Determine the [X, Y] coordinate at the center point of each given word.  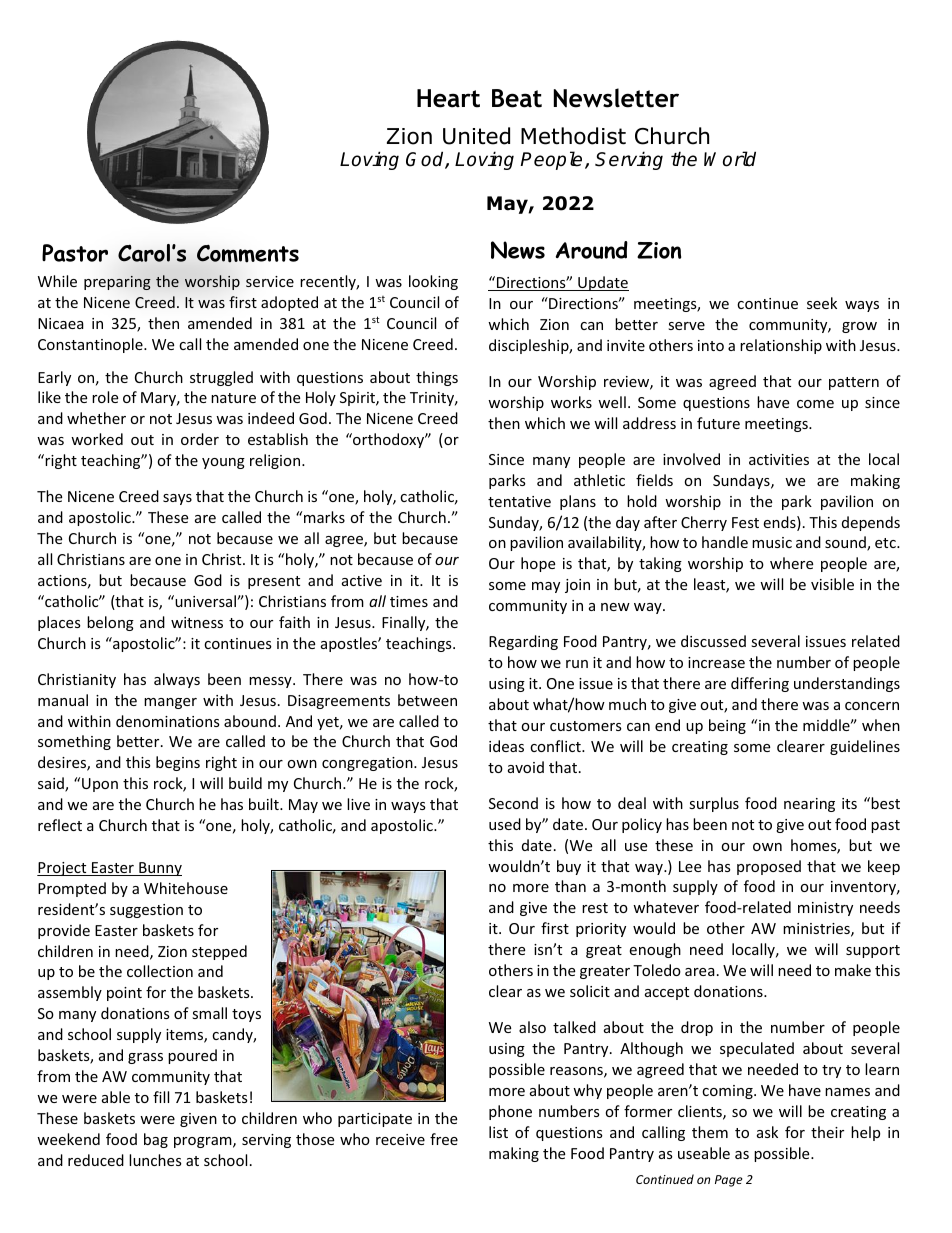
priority [601, 930]
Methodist [573, 136]
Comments [248, 254]
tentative [519, 501]
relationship [781, 346]
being [727, 726]
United [476, 136]
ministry [825, 909]
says [177, 499]
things [437, 378]
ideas [506, 746]
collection [160, 971]
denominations [168, 721]
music [772, 542]
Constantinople [91, 345]
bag [156, 1140]
